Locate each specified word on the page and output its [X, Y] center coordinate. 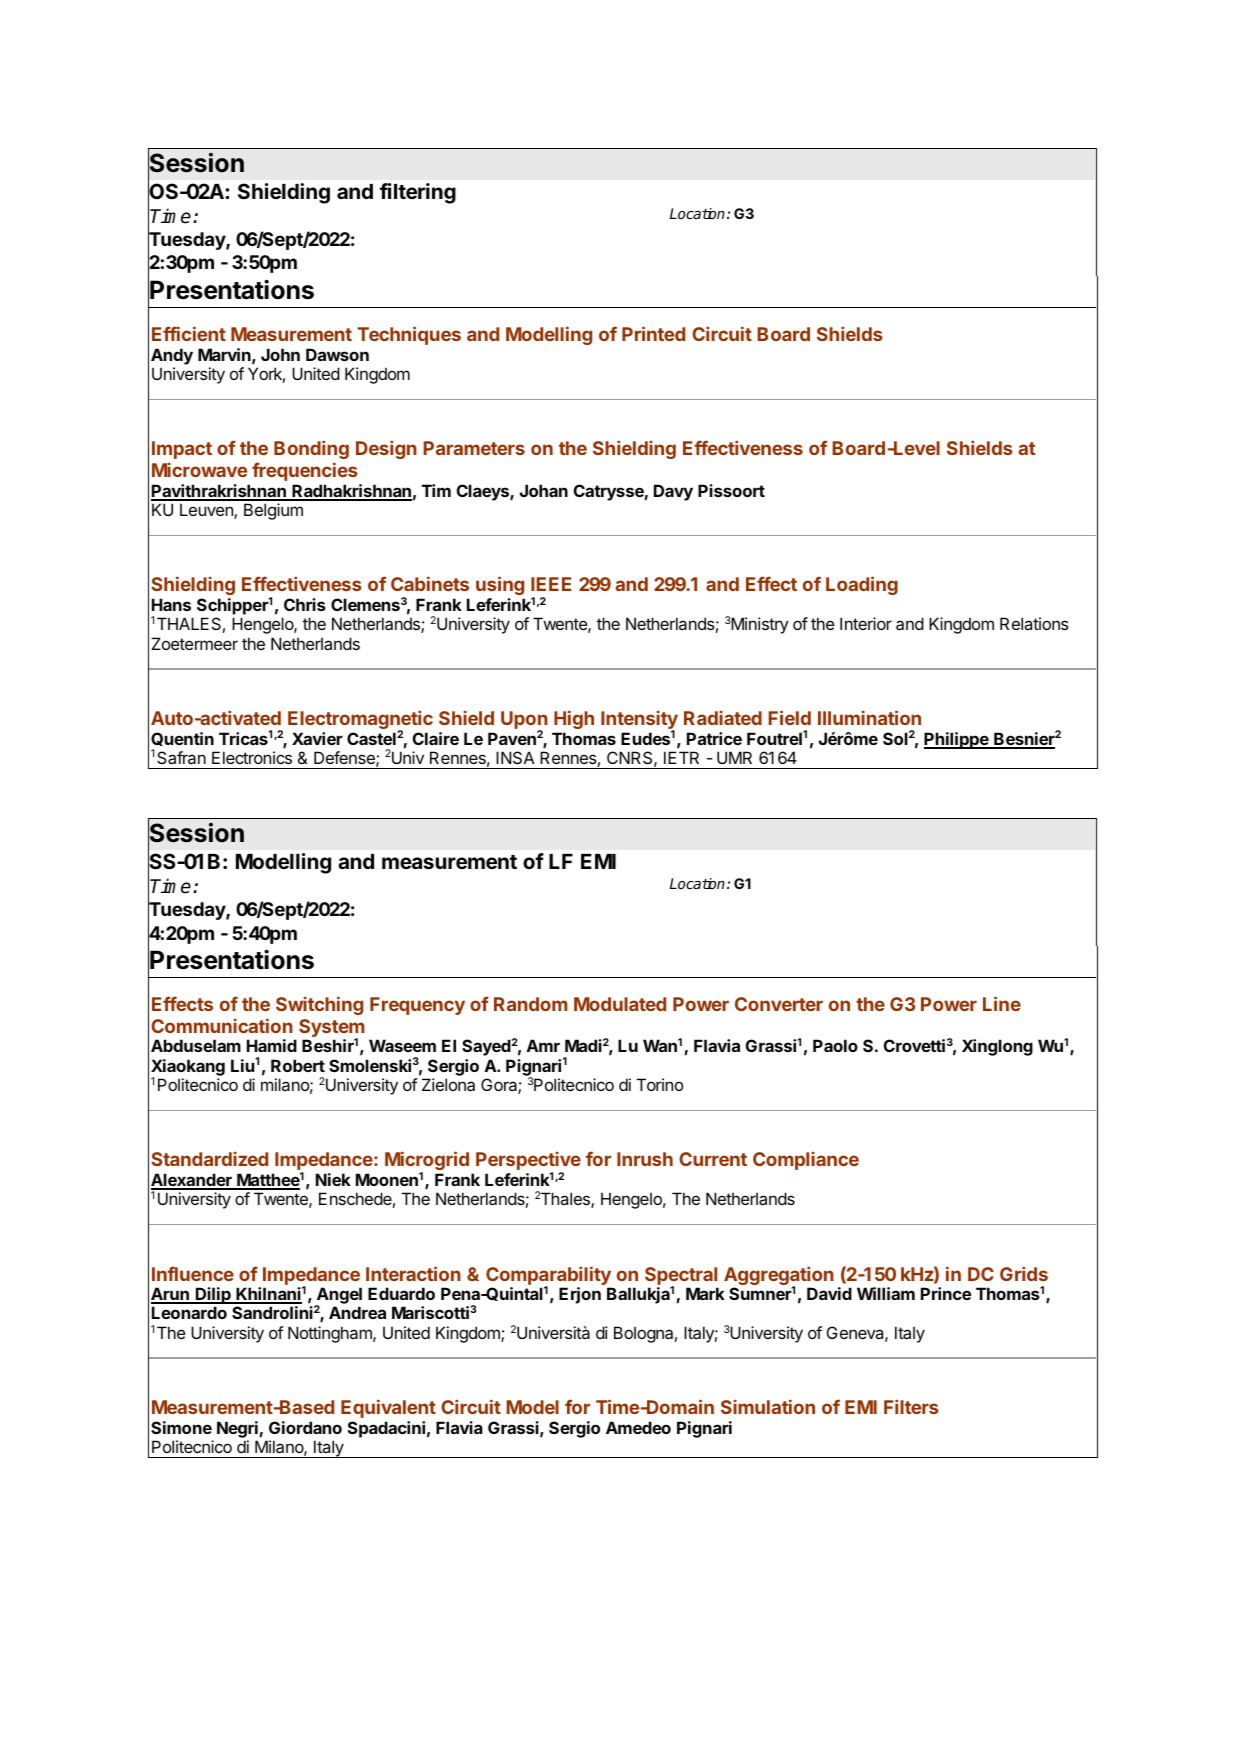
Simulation [768, 1406]
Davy [673, 492]
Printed [653, 333]
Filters [911, 1406]
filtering [418, 193]
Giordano [305, 1427]
